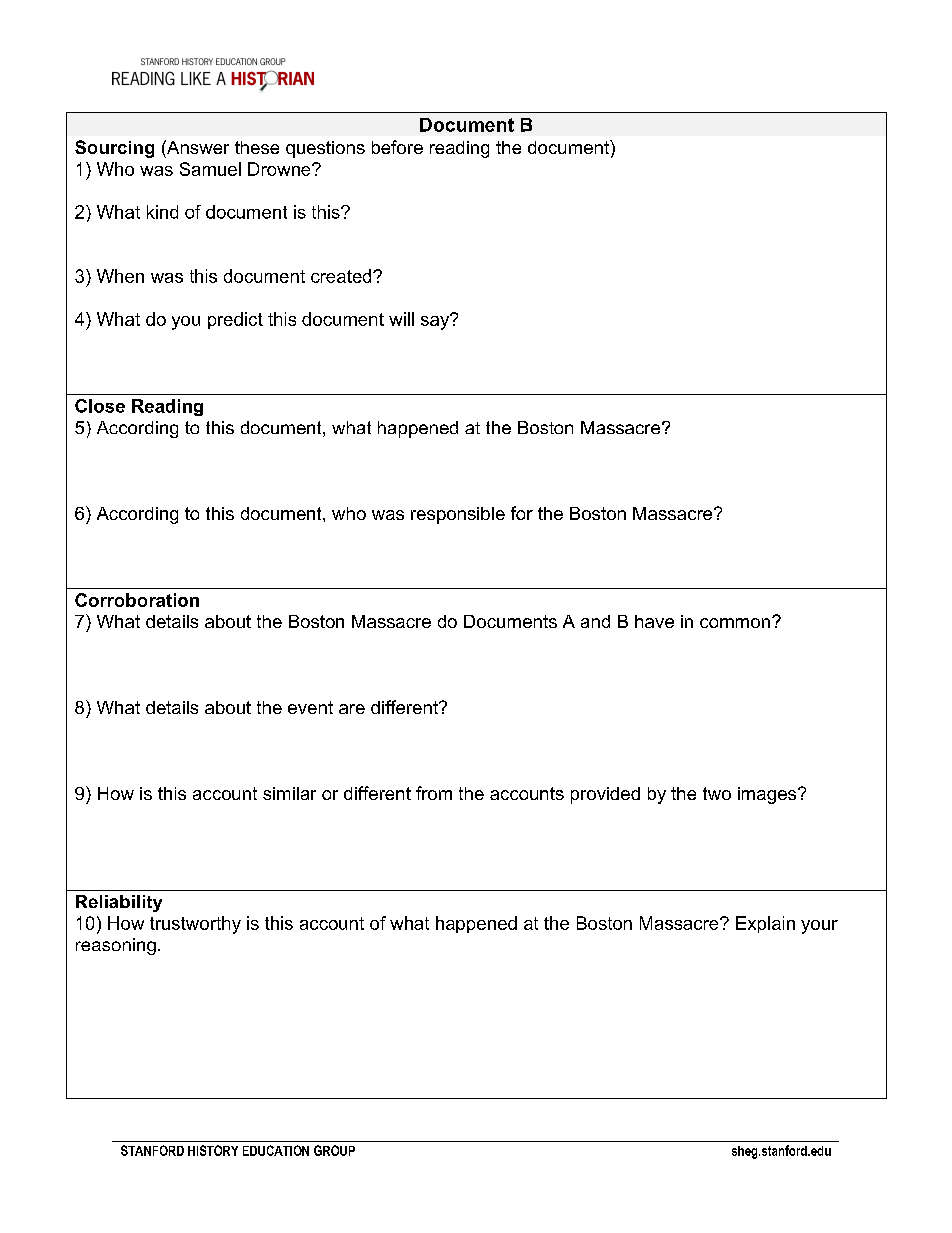 The width and height of the screenshot is (952, 1233). Describe the element at coordinates (352, 709) in the screenshot. I see `are` at that location.
